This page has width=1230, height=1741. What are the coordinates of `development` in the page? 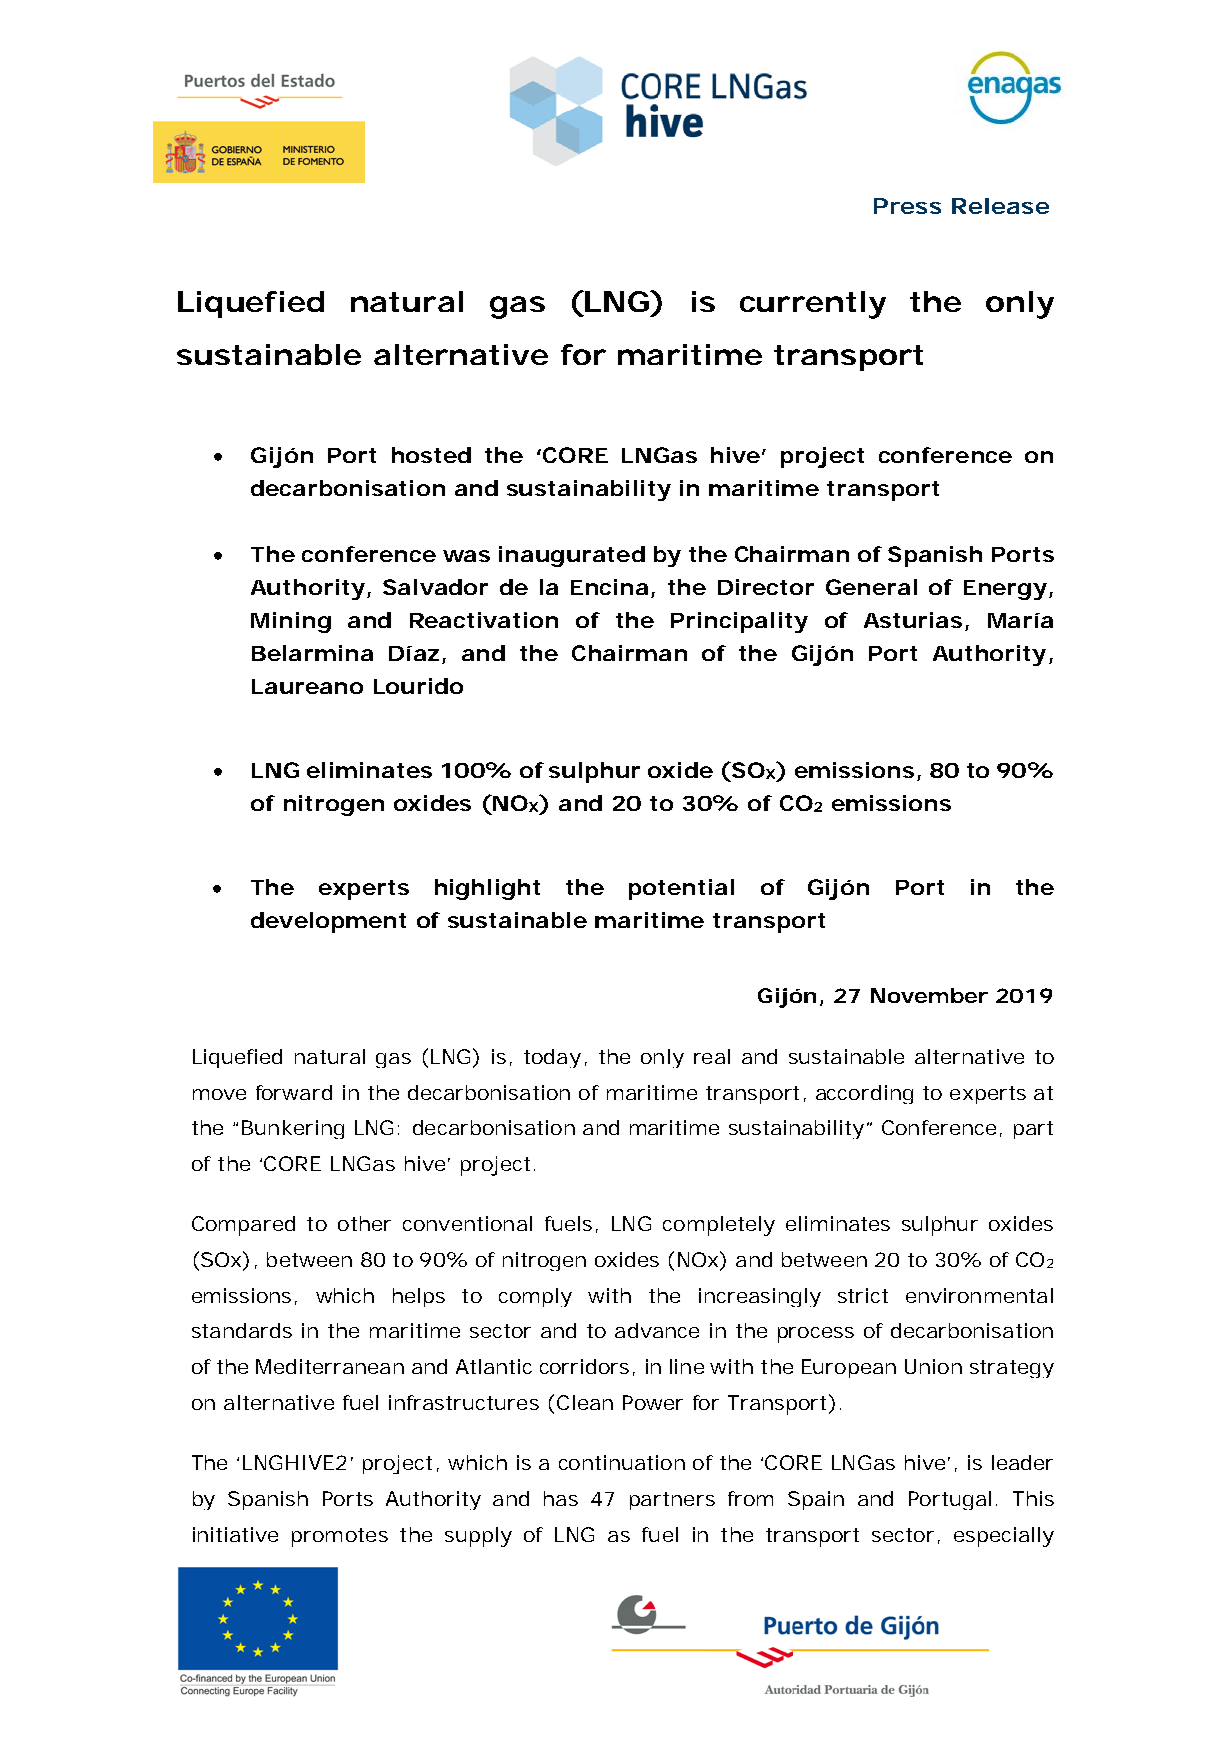 It's located at (328, 922).
